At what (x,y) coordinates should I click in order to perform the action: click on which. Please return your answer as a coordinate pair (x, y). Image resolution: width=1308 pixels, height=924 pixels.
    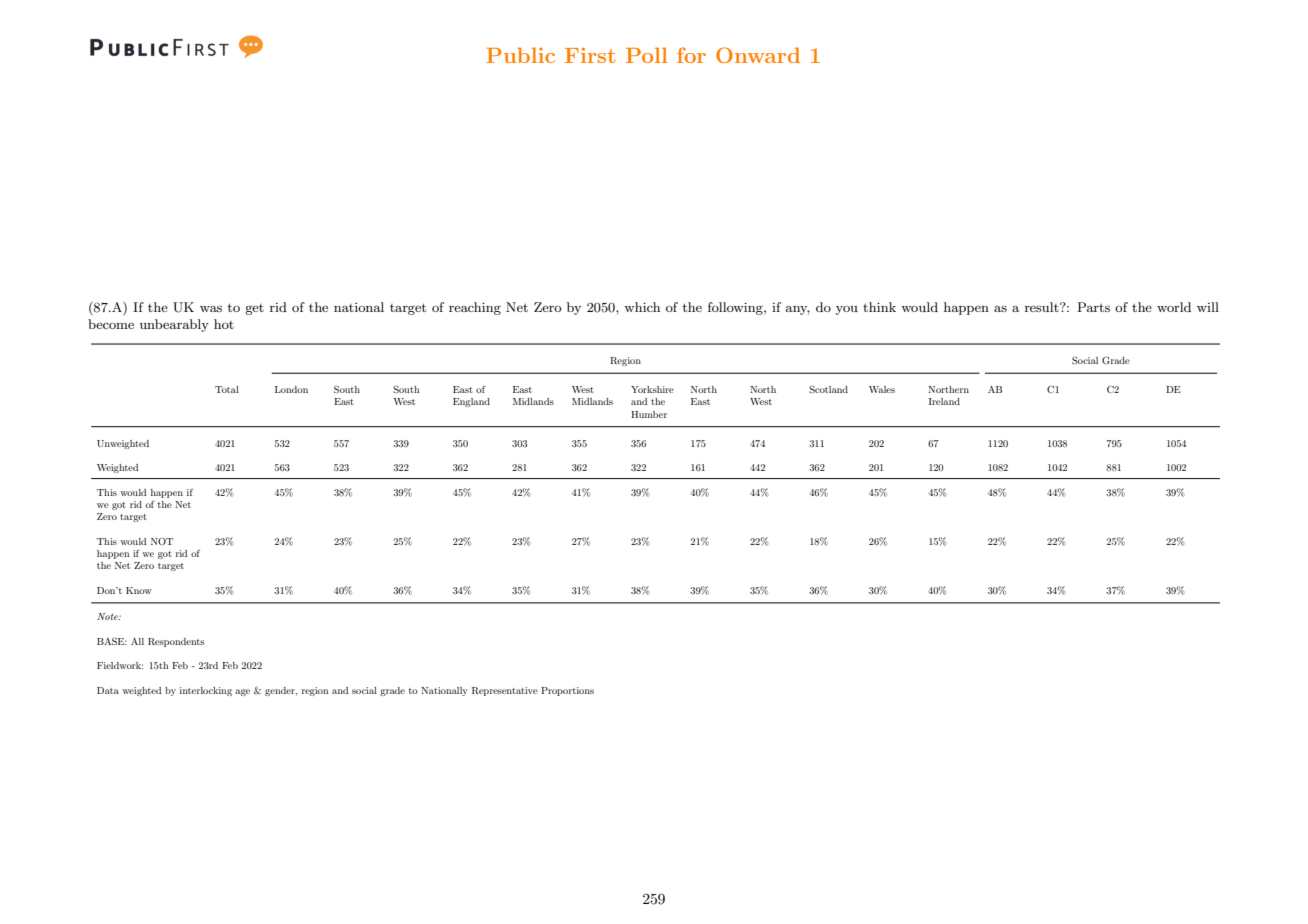
    Looking at the image, I should click on (642, 307).
